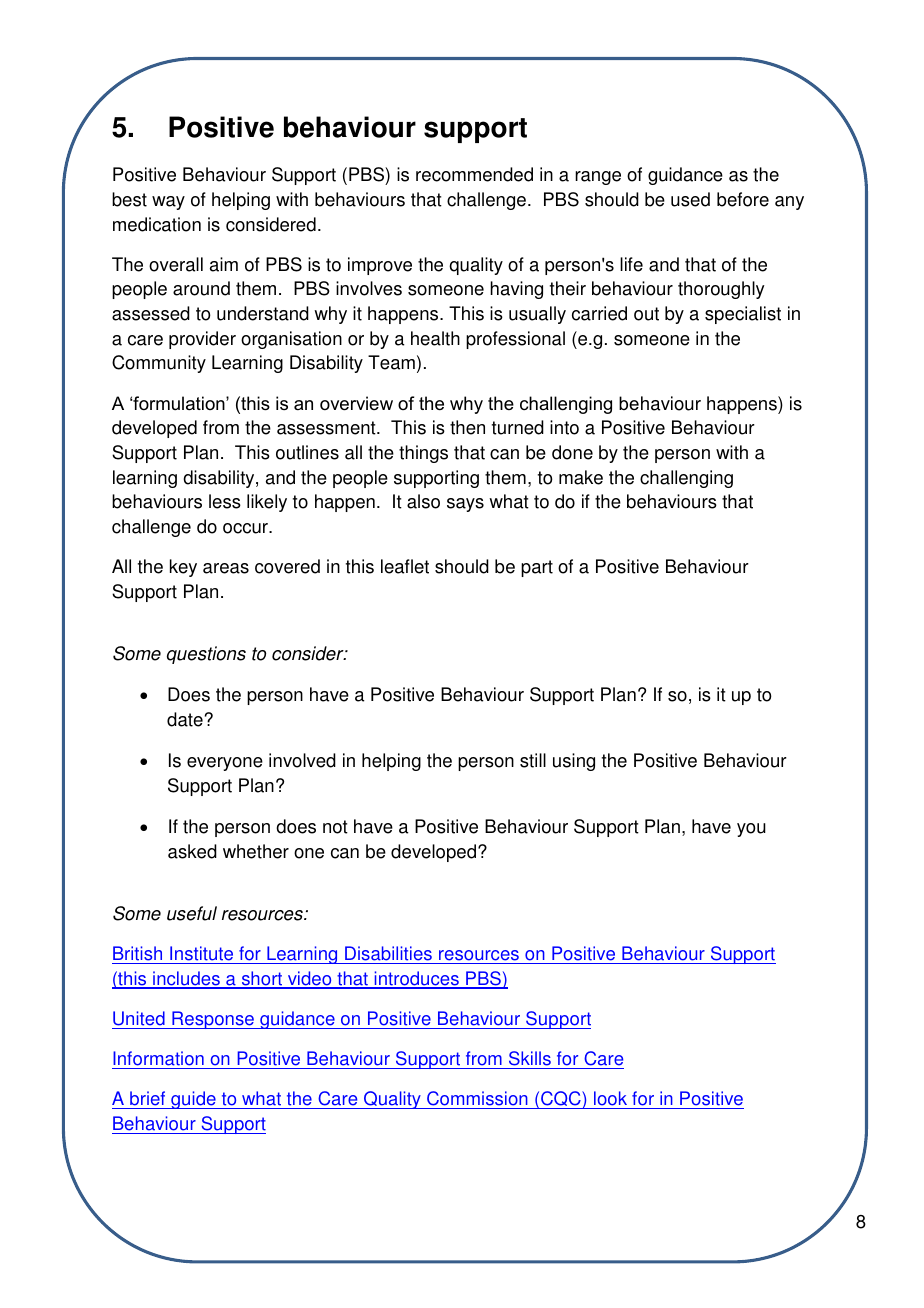 The height and width of the screenshot is (1308, 924). Describe the element at coordinates (168, 203) in the screenshot. I see `way` at that location.
